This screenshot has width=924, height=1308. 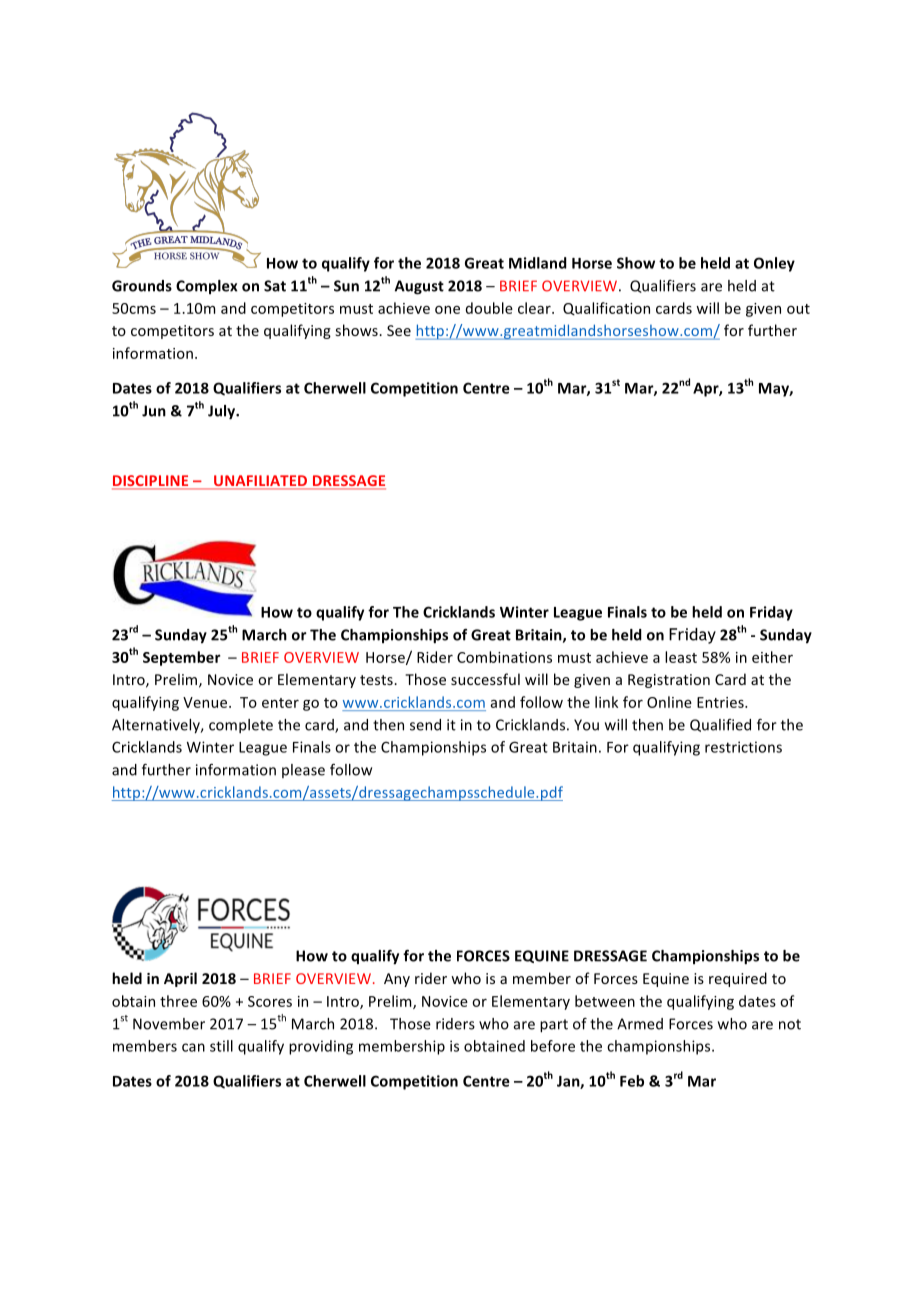 I want to click on out, so click(x=798, y=309).
